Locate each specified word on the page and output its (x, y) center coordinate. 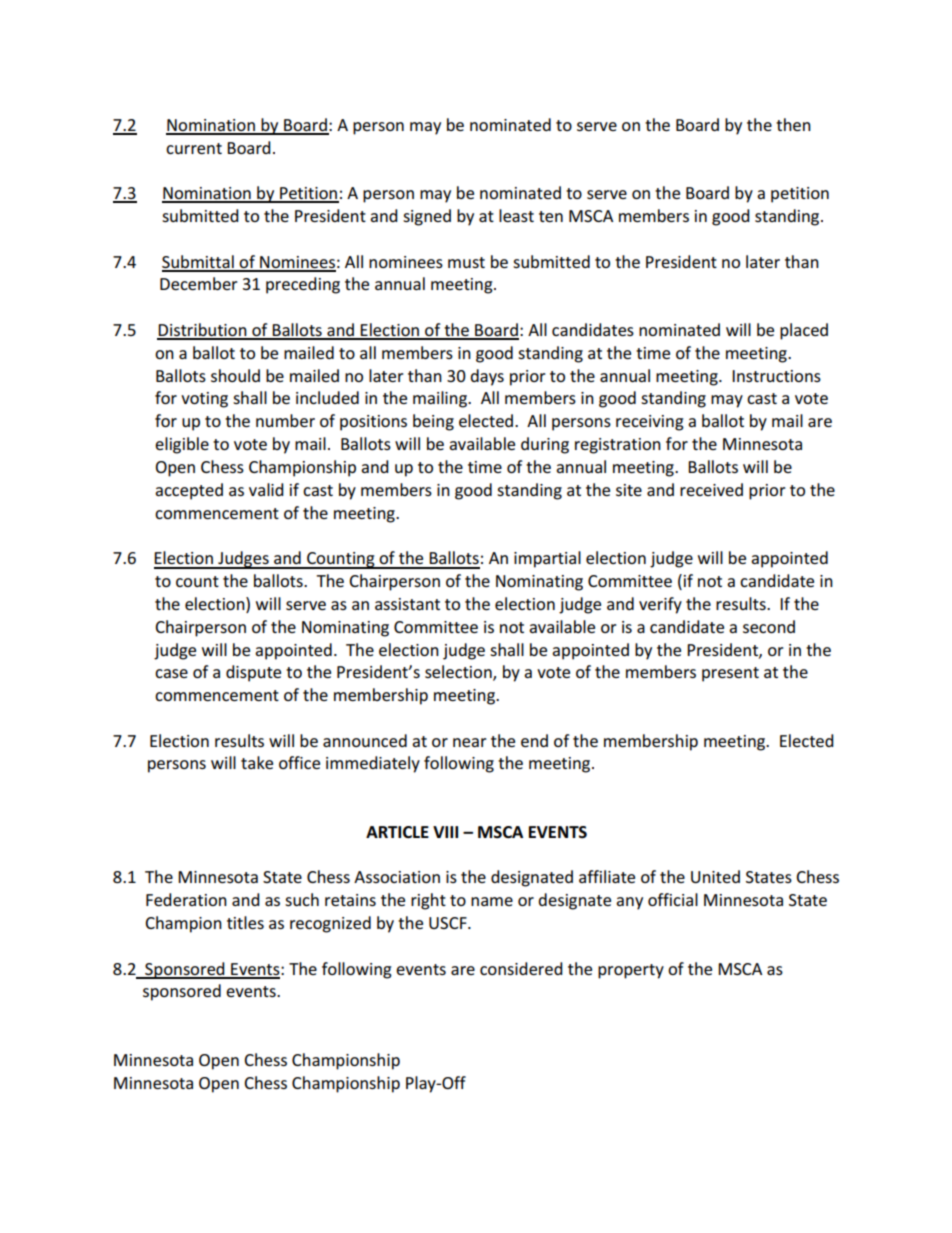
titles (245, 922)
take (257, 762)
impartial (547, 559)
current (194, 148)
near (470, 742)
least (516, 215)
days (487, 377)
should (235, 375)
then (793, 124)
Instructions (776, 376)
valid (266, 489)
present (730, 674)
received (711, 489)
